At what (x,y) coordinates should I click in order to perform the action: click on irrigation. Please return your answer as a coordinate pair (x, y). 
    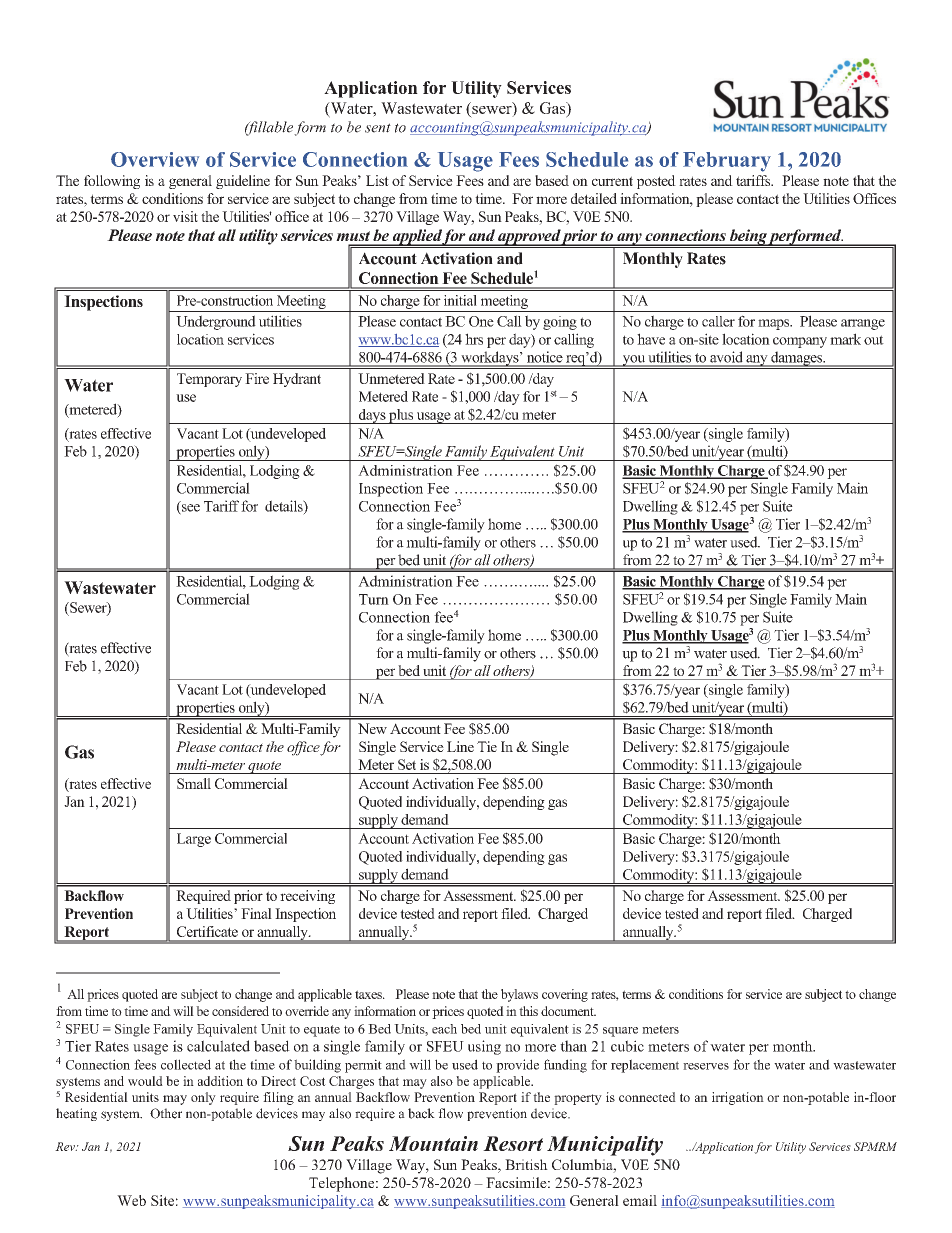
    Looking at the image, I should click on (738, 1098).
